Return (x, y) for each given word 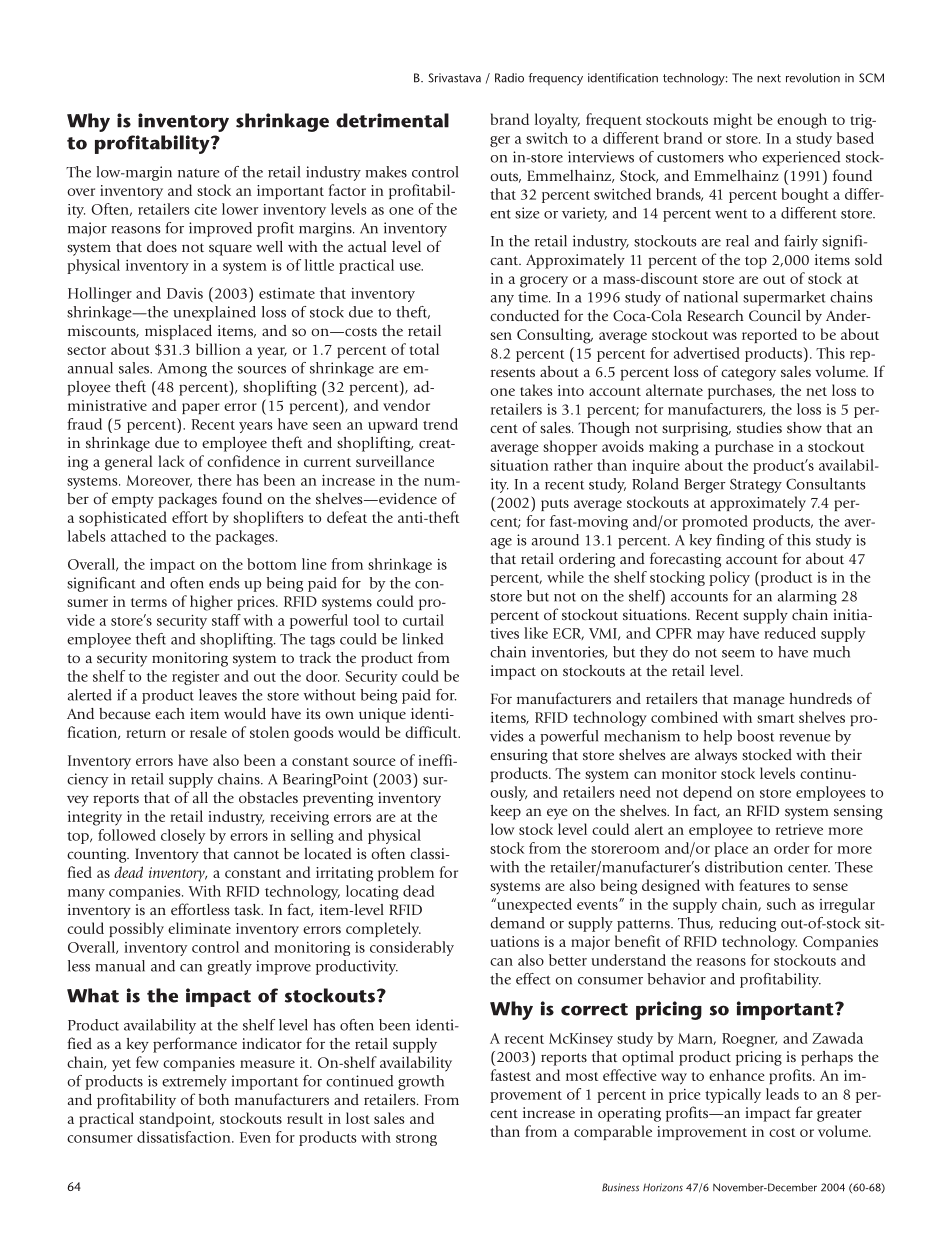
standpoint (176, 1119)
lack (171, 461)
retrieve (799, 829)
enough (802, 121)
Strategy (756, 486)
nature (198, 173)
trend (440, 424)
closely (183, 836)
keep (506, 812)
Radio (509, 78)
